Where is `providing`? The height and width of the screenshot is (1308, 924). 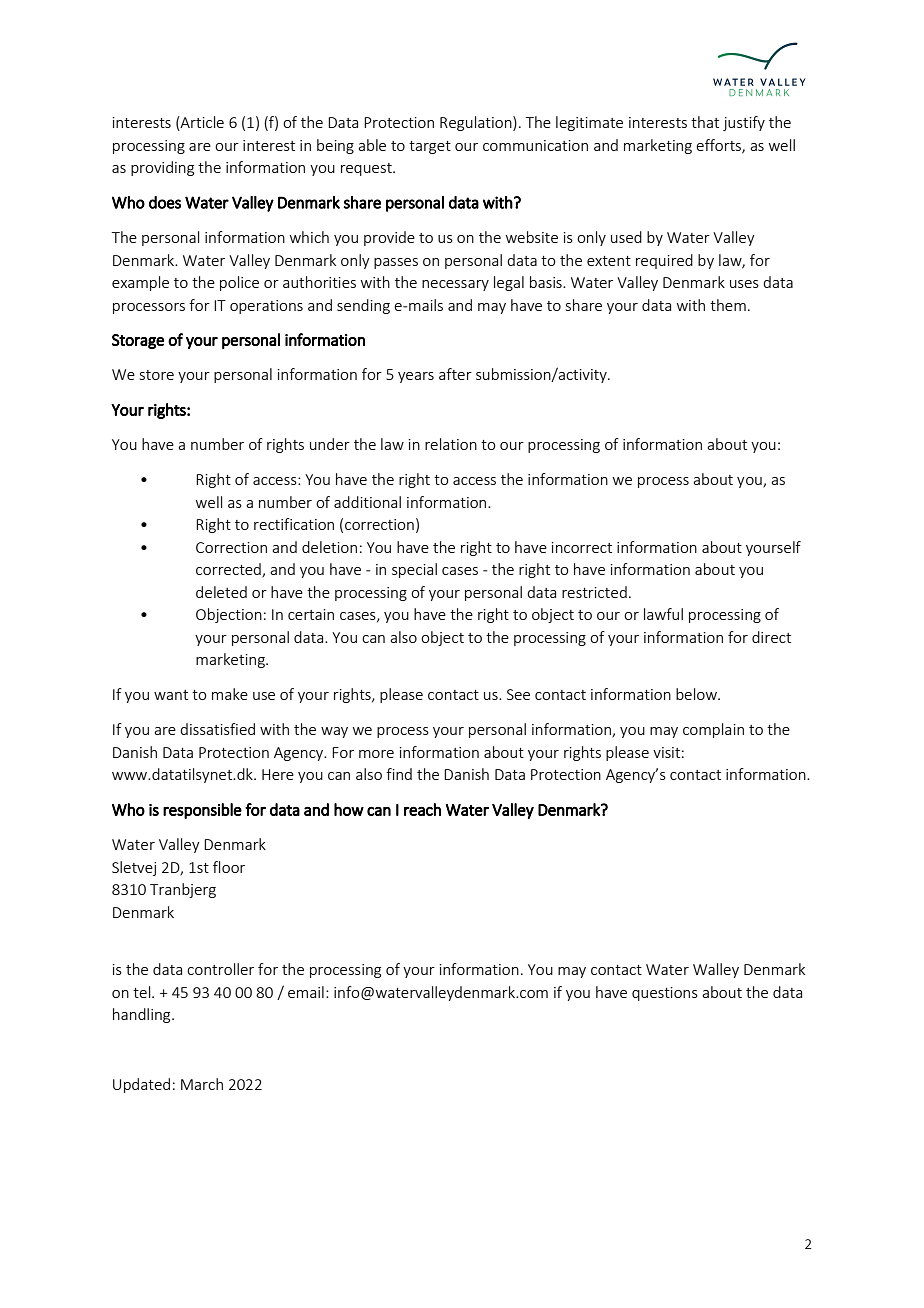 providing is located at coordinates (162, 168).
